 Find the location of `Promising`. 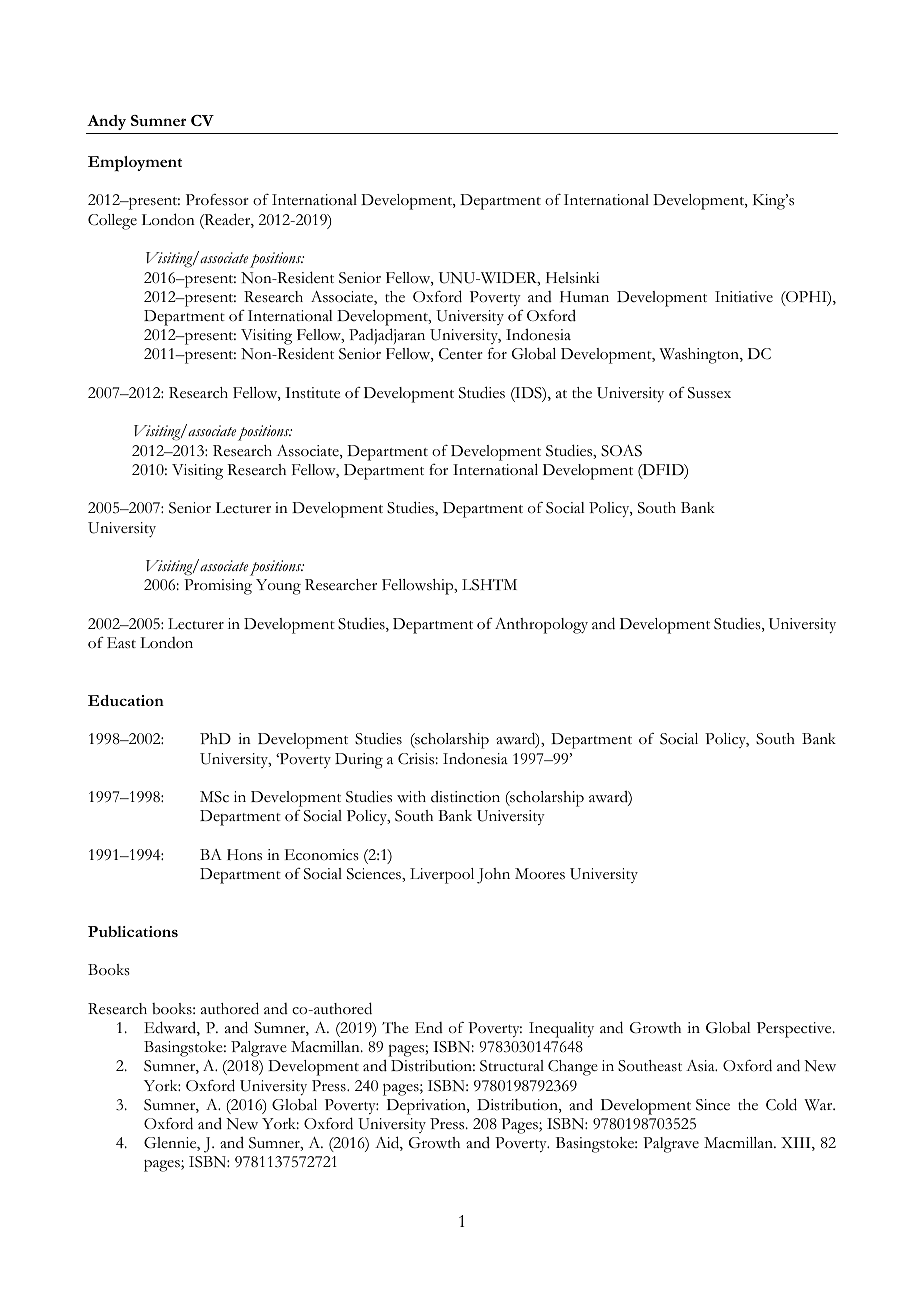

Promising is located at coordinates (218, 587).
